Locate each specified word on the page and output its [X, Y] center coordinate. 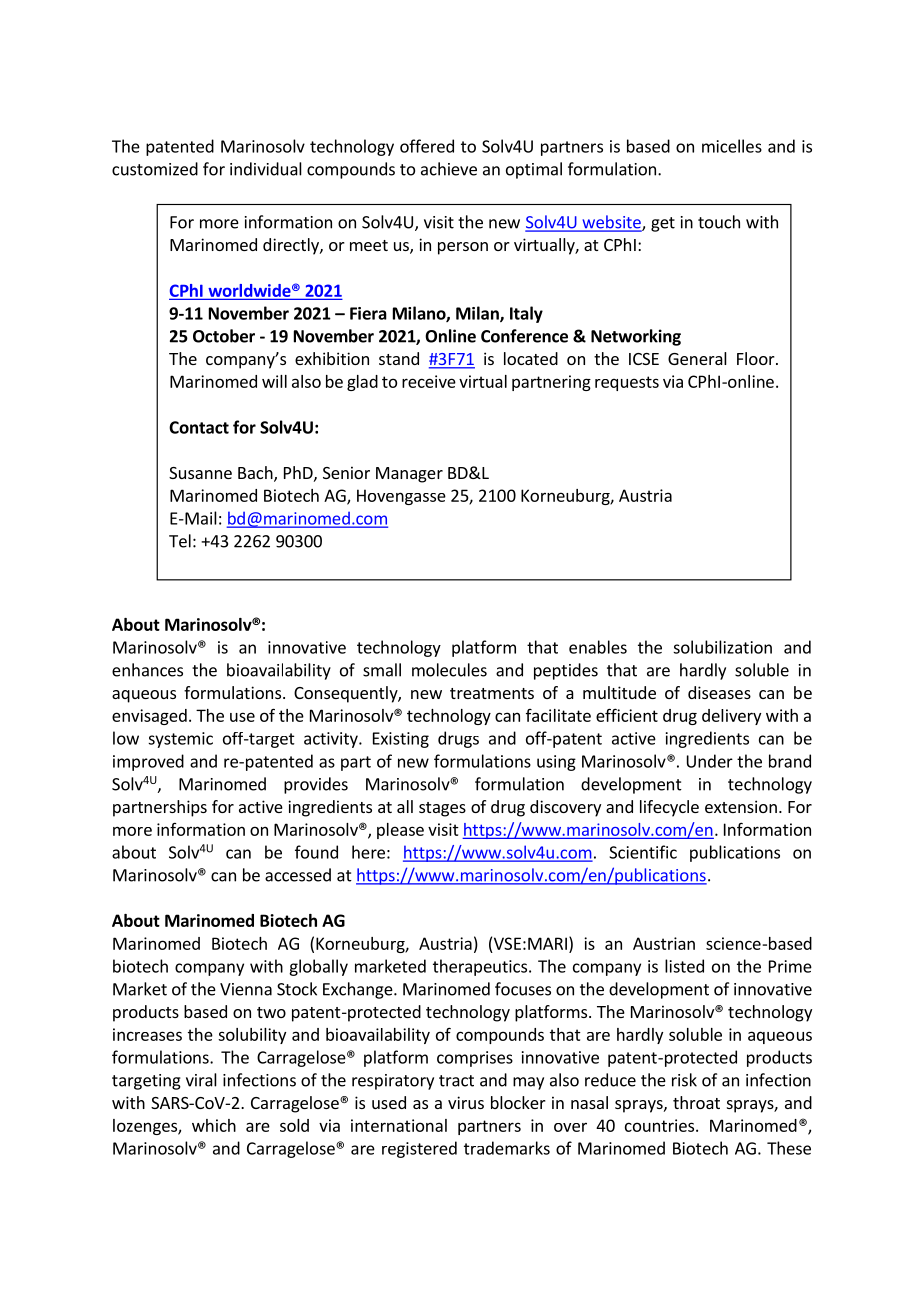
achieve [449, 169]
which [214, 1125]
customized [155, 169]
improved [148, 762]
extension [741, 806]
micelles [732, 146]
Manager [409, 475]
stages [442, 809]
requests [627, 383]
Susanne [200, 473]
